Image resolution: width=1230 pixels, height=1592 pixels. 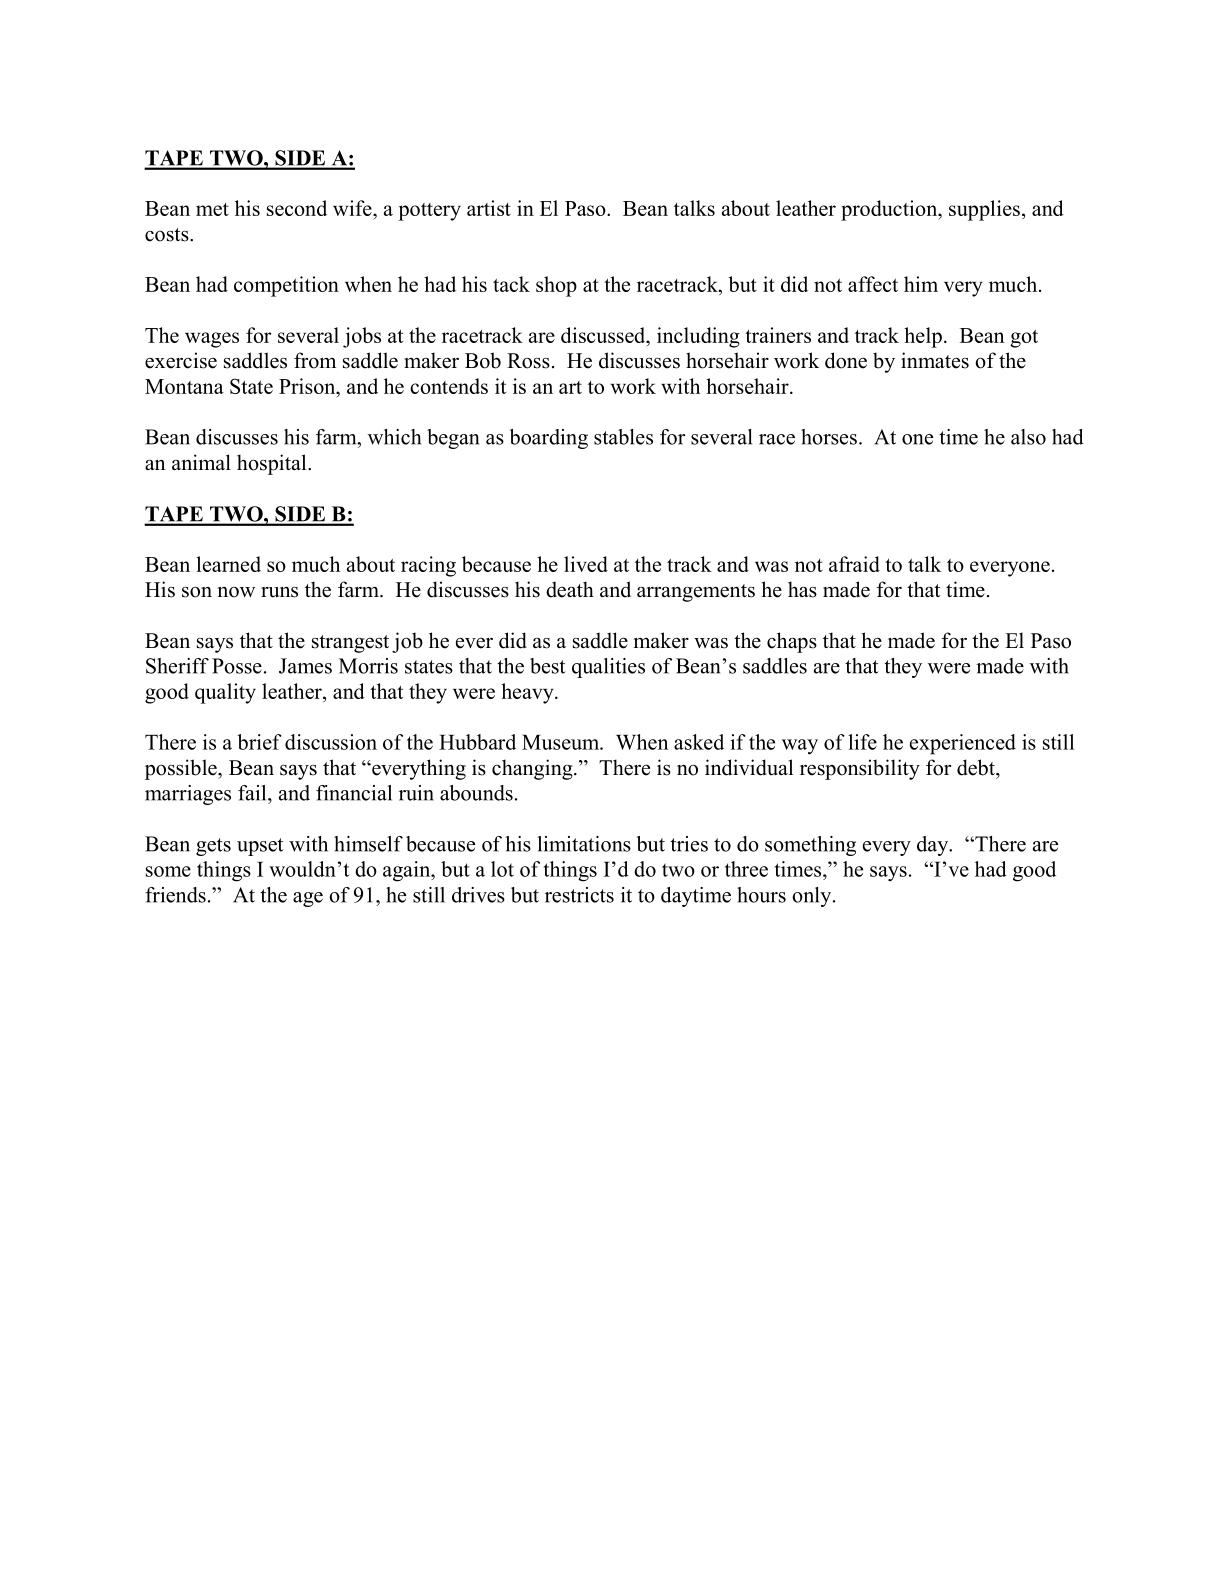 What do you see at coordinates (228, 564) in the image?
I see `learned` at bounding box center [228, 564].
